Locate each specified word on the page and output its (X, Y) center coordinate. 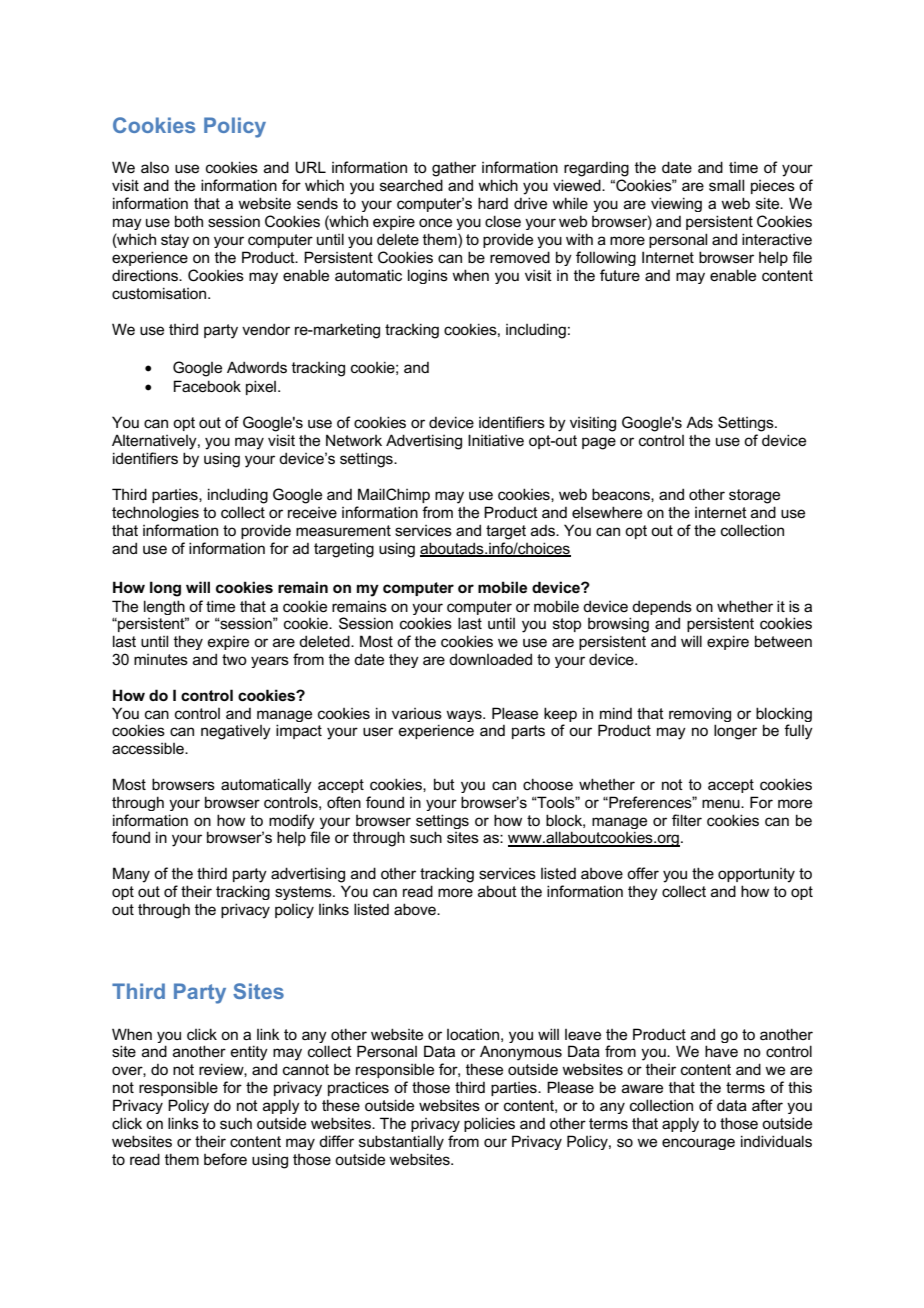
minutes (161, 659)
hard (493, 203)
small (726, 185)
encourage (698, 1144)
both (189, 221)
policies (489, 1124)
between (783, 641)
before (225, 1159)
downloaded (490, 659)
